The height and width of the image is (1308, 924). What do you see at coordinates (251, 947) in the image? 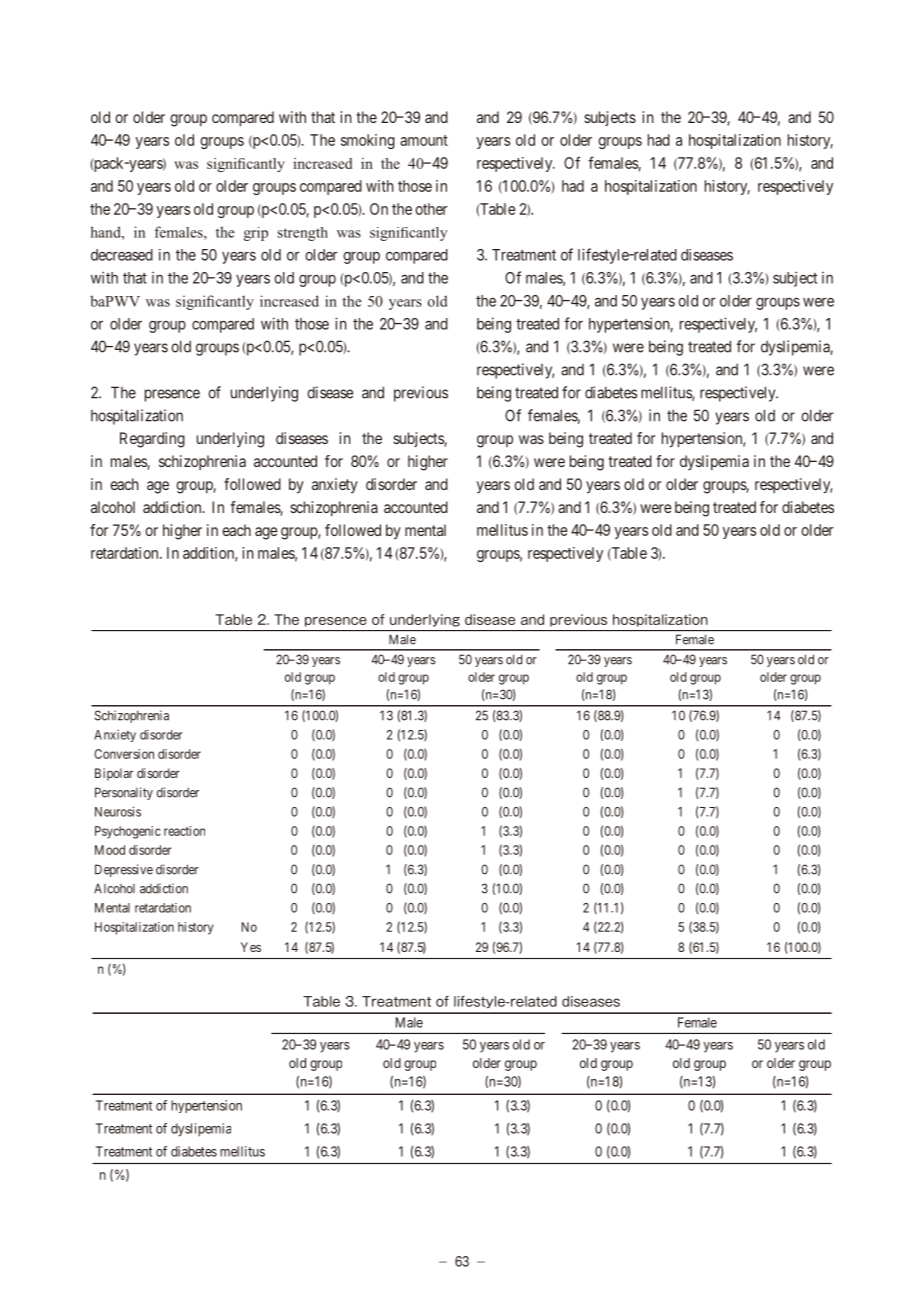
I see `Yes` at bounding box center [251, 947].
